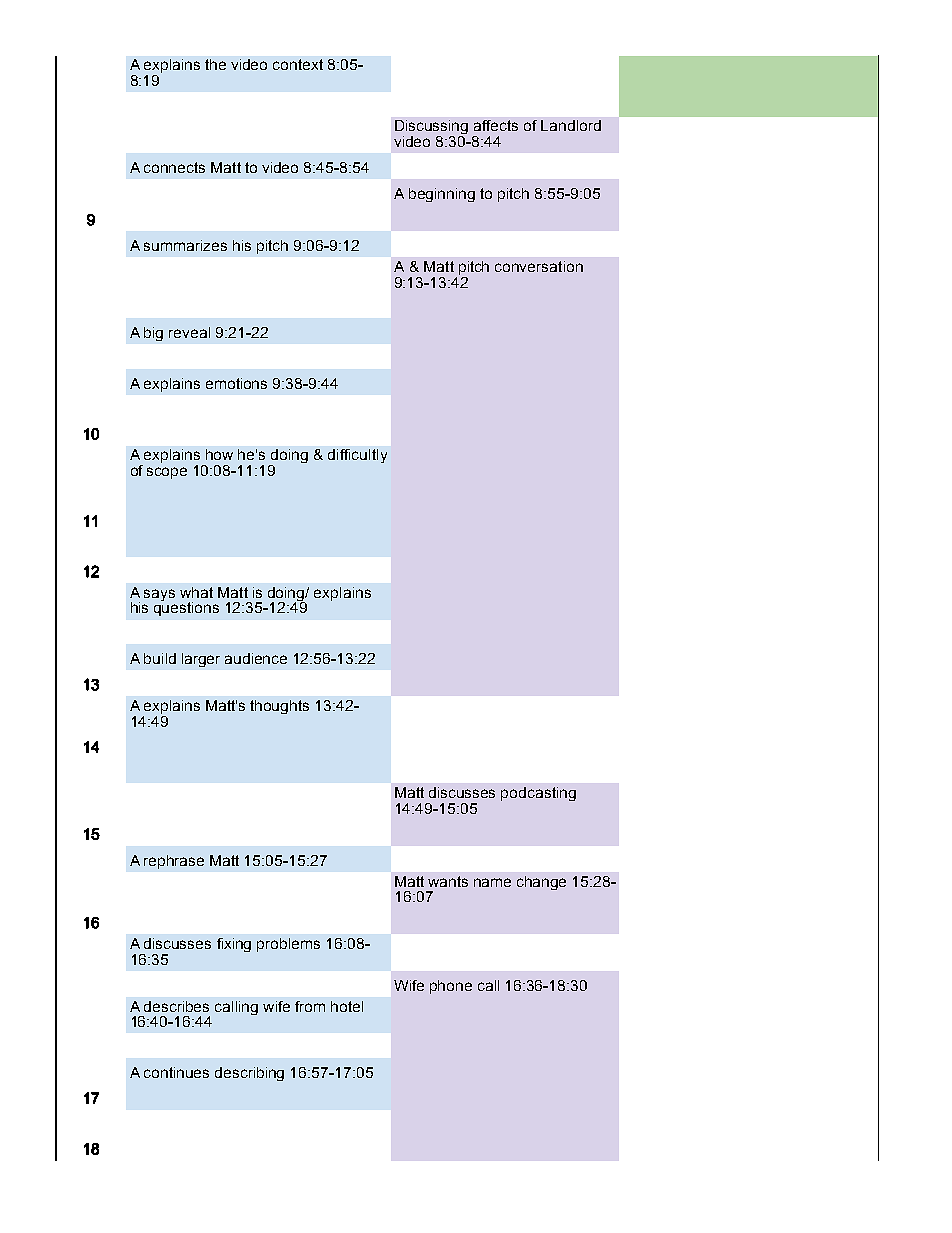  I want to click on change, so click(541, 883).
